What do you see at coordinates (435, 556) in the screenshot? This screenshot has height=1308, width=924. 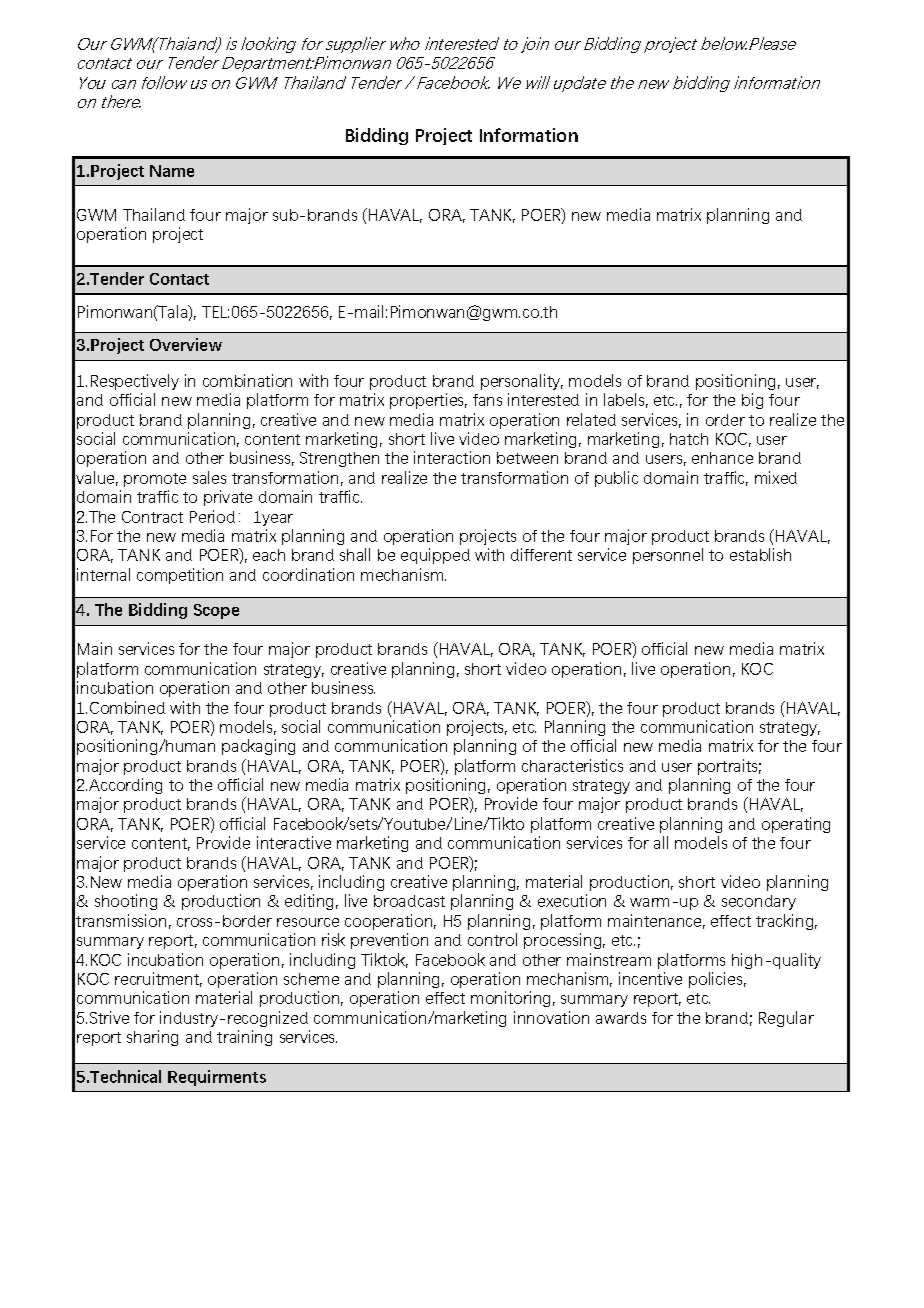 I see `equipped` at bounding box center [435, 556].
